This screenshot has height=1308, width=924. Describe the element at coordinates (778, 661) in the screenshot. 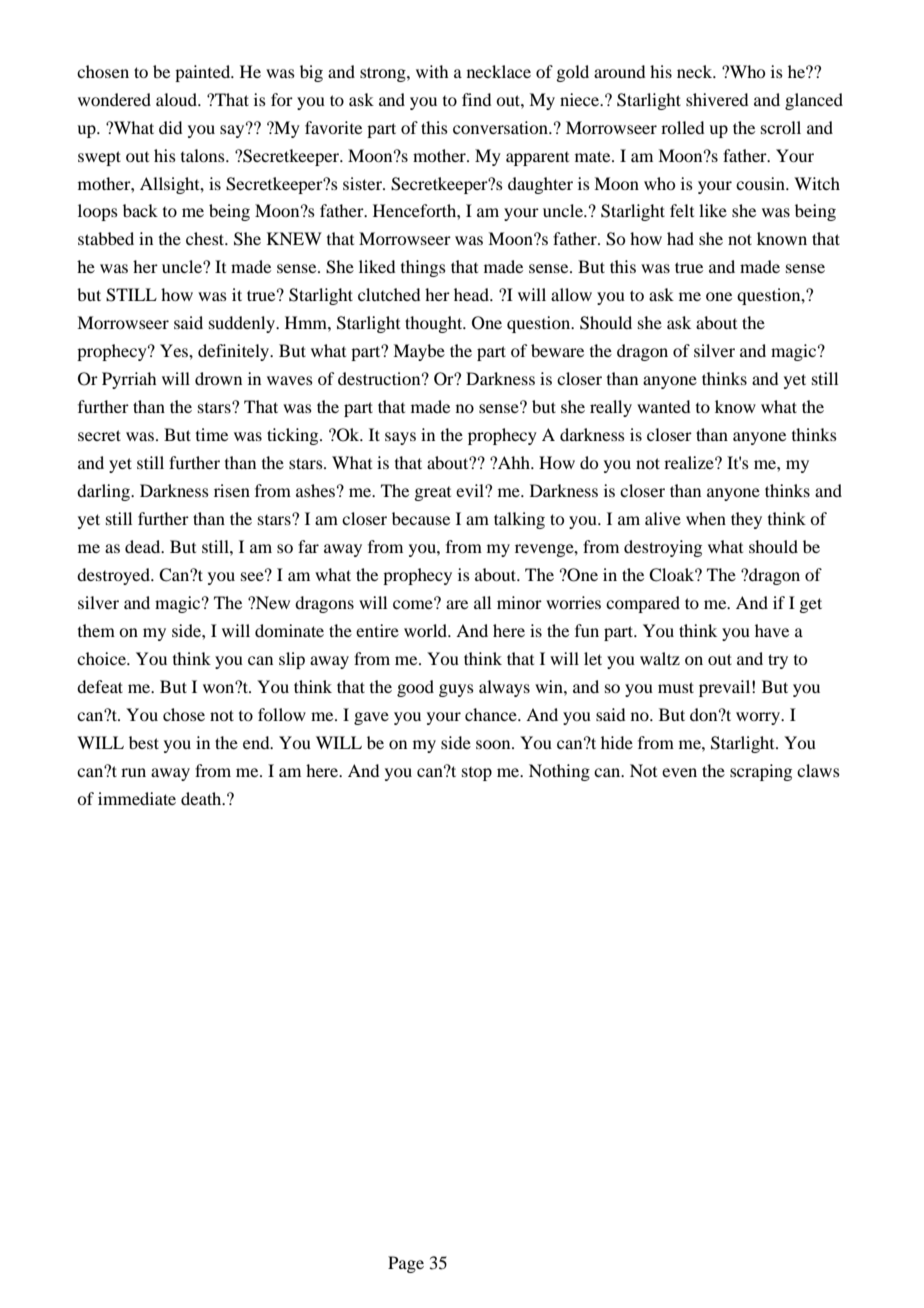

I see `try` at that location.
